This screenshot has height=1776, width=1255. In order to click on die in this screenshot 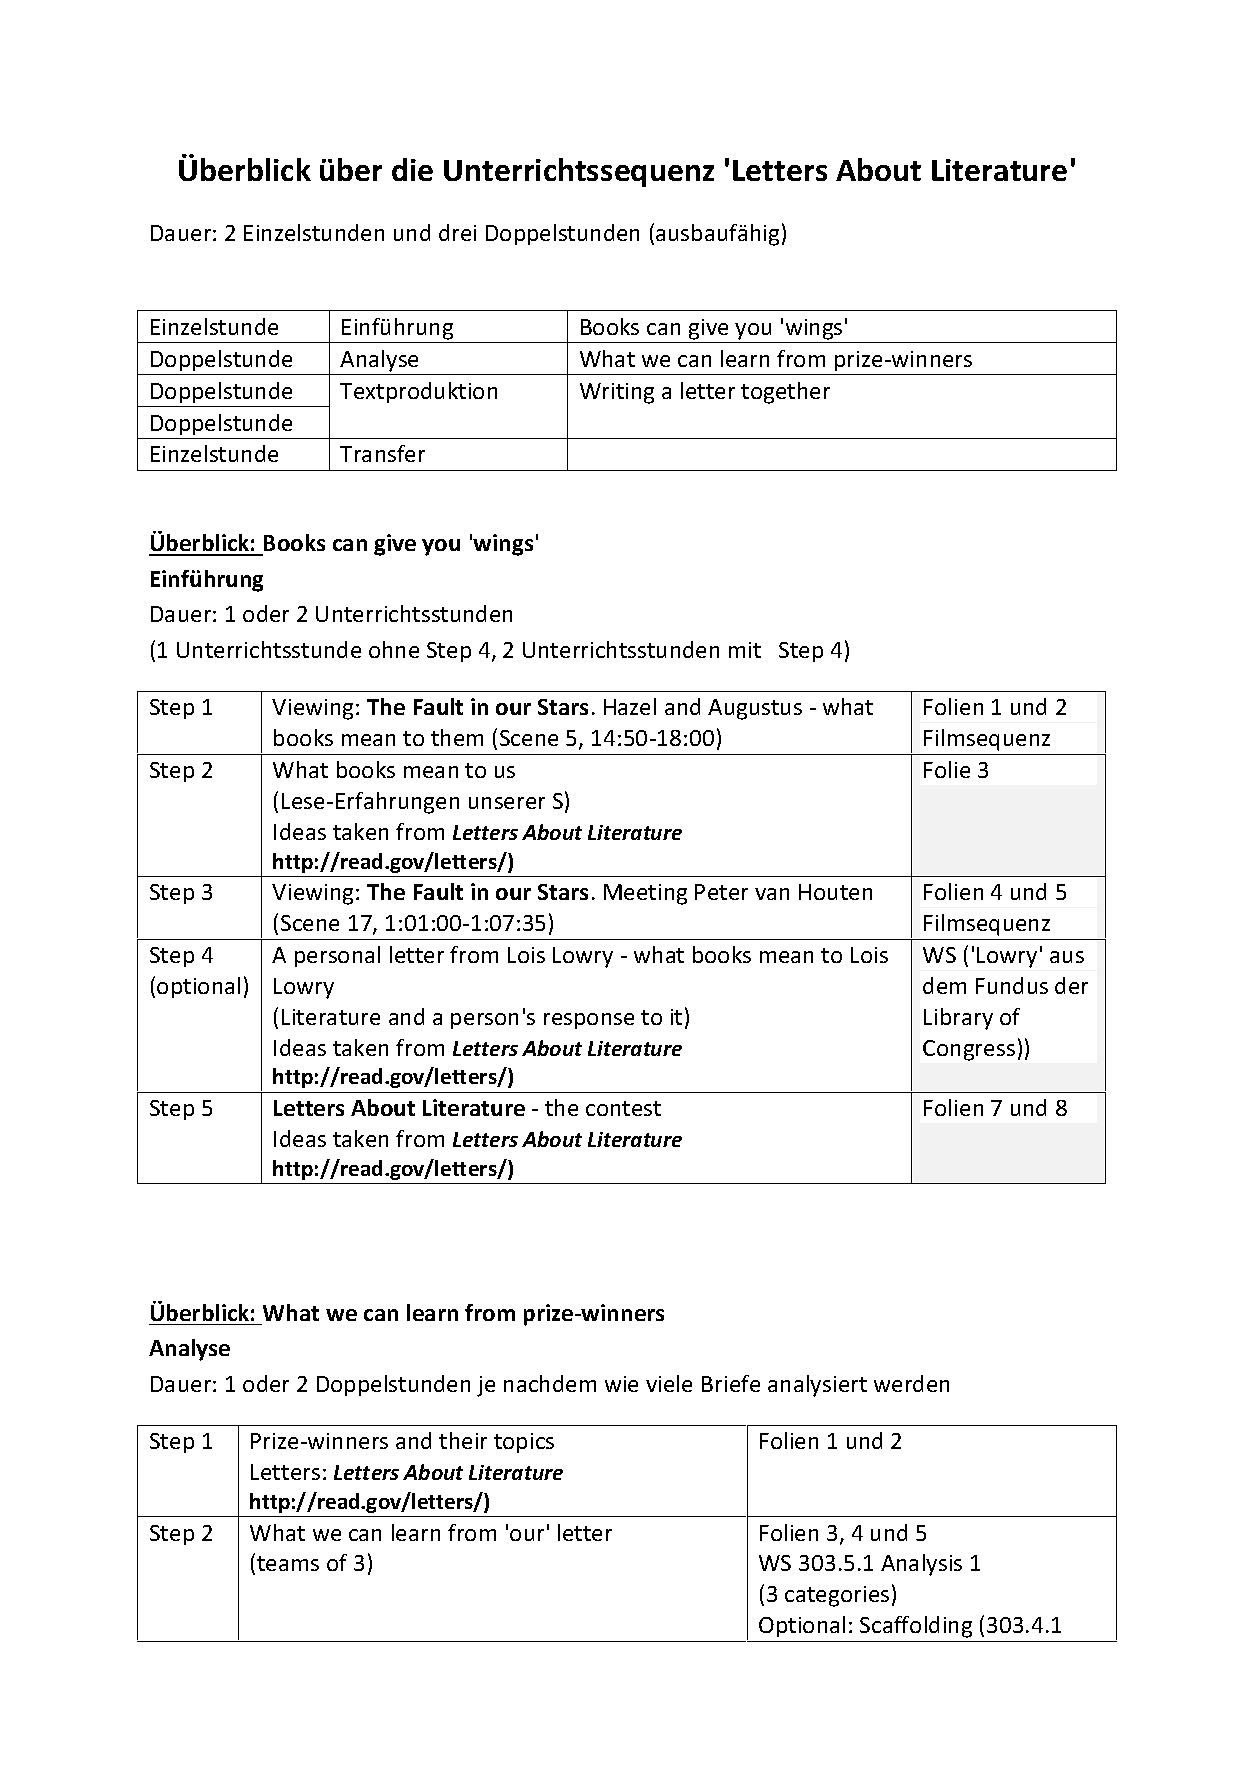, I will do `click(412, 169)`.
